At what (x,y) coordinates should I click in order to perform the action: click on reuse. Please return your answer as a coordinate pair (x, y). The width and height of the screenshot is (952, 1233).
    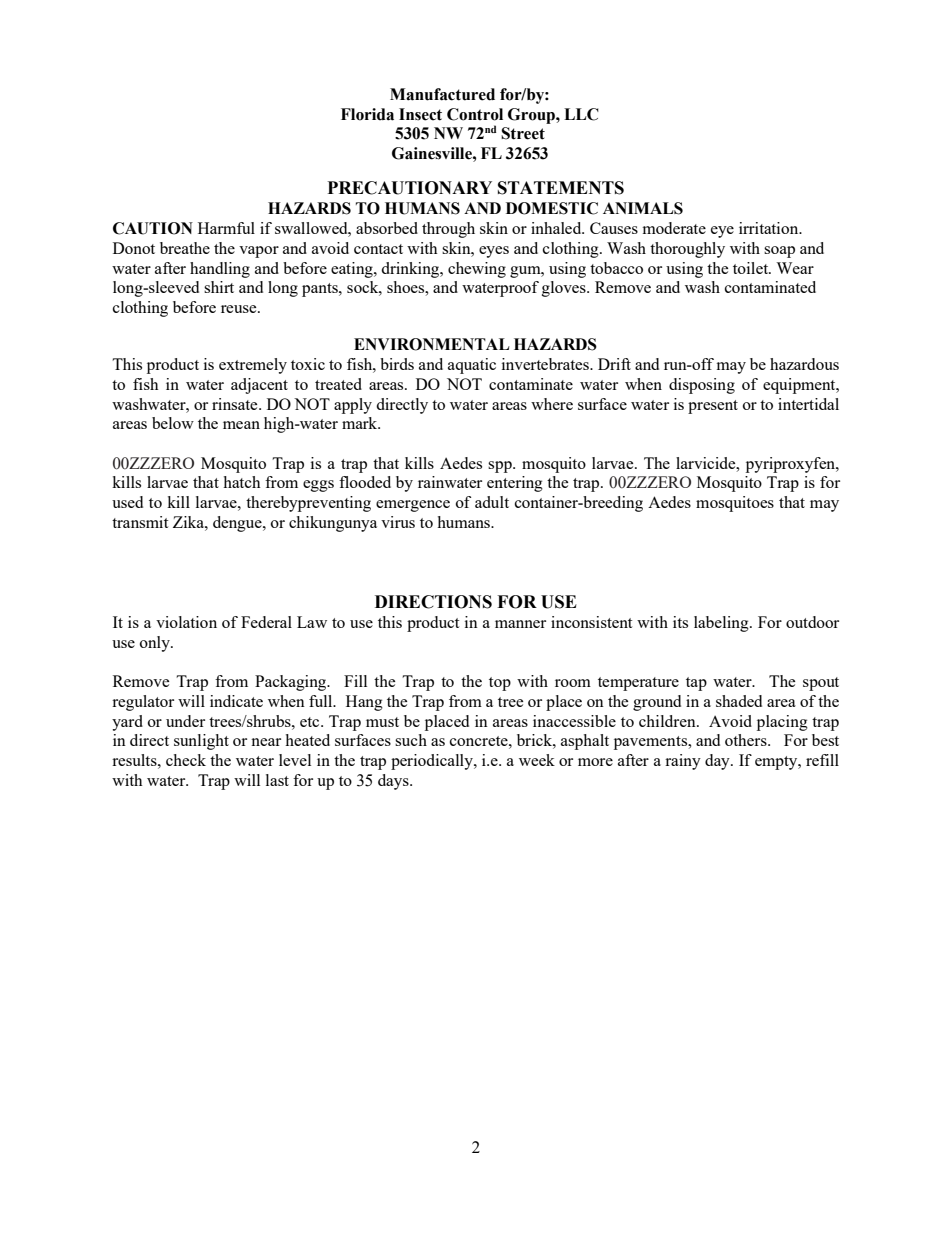
    Looking at the image, I should click on (240, 309).
